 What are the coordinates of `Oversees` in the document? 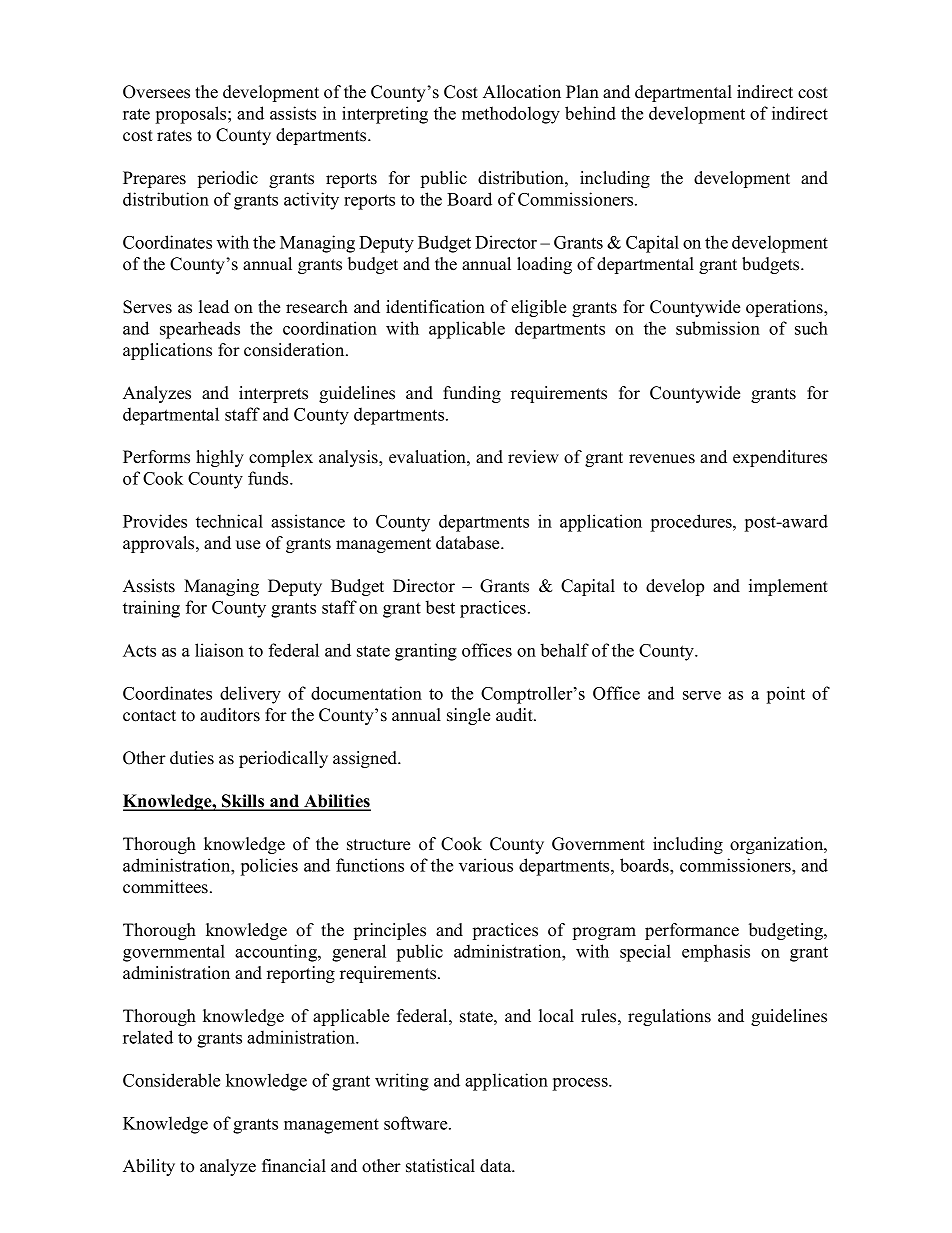 It's located at (156, 92).
